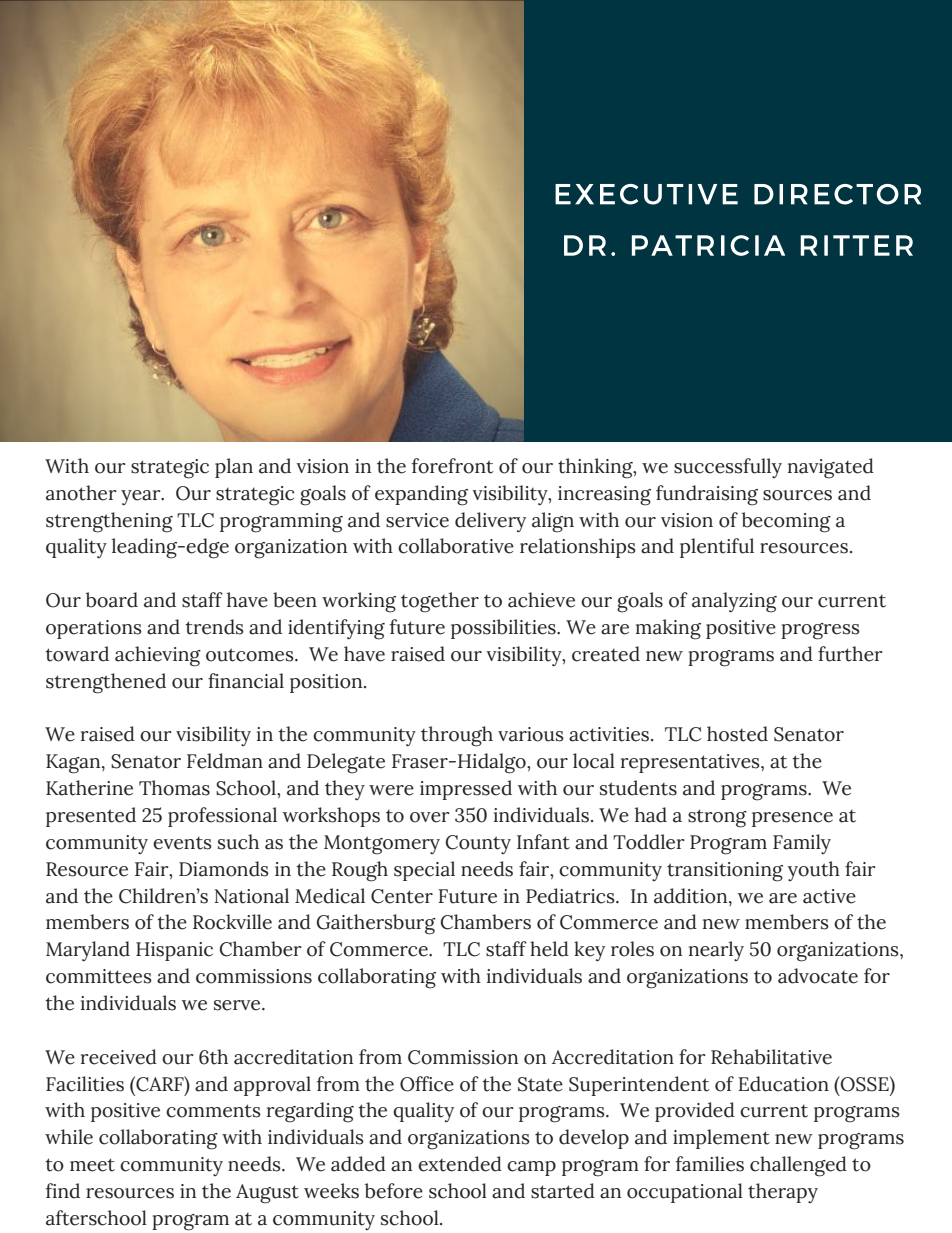  I want to click on Hispanic, so click(174, 951).
